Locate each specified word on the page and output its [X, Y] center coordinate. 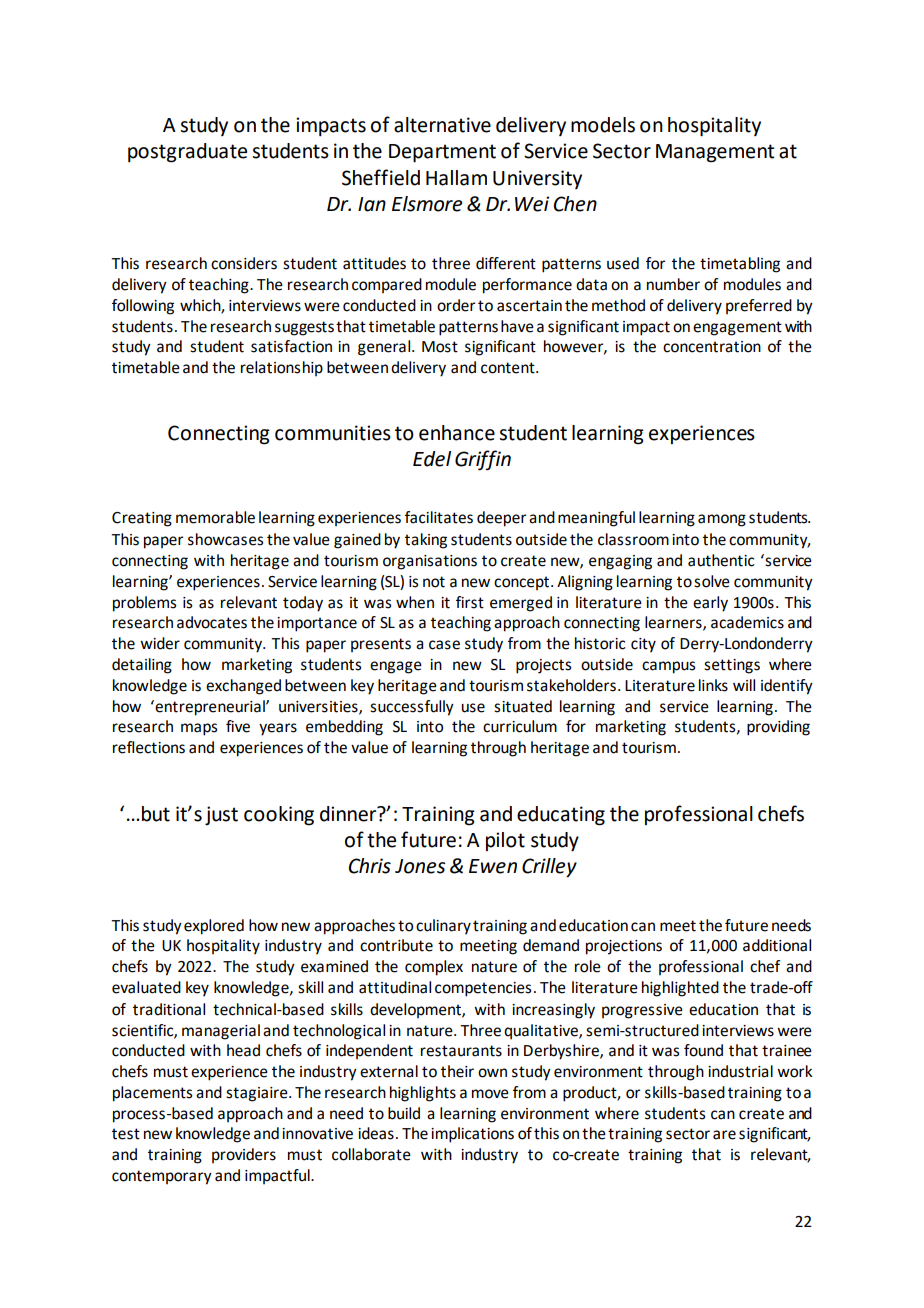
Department [442, 153]
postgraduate [187, 153]
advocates [212, 622]
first [470, 602]
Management [715, 153]
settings [732, 666]
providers [244, 1155]
